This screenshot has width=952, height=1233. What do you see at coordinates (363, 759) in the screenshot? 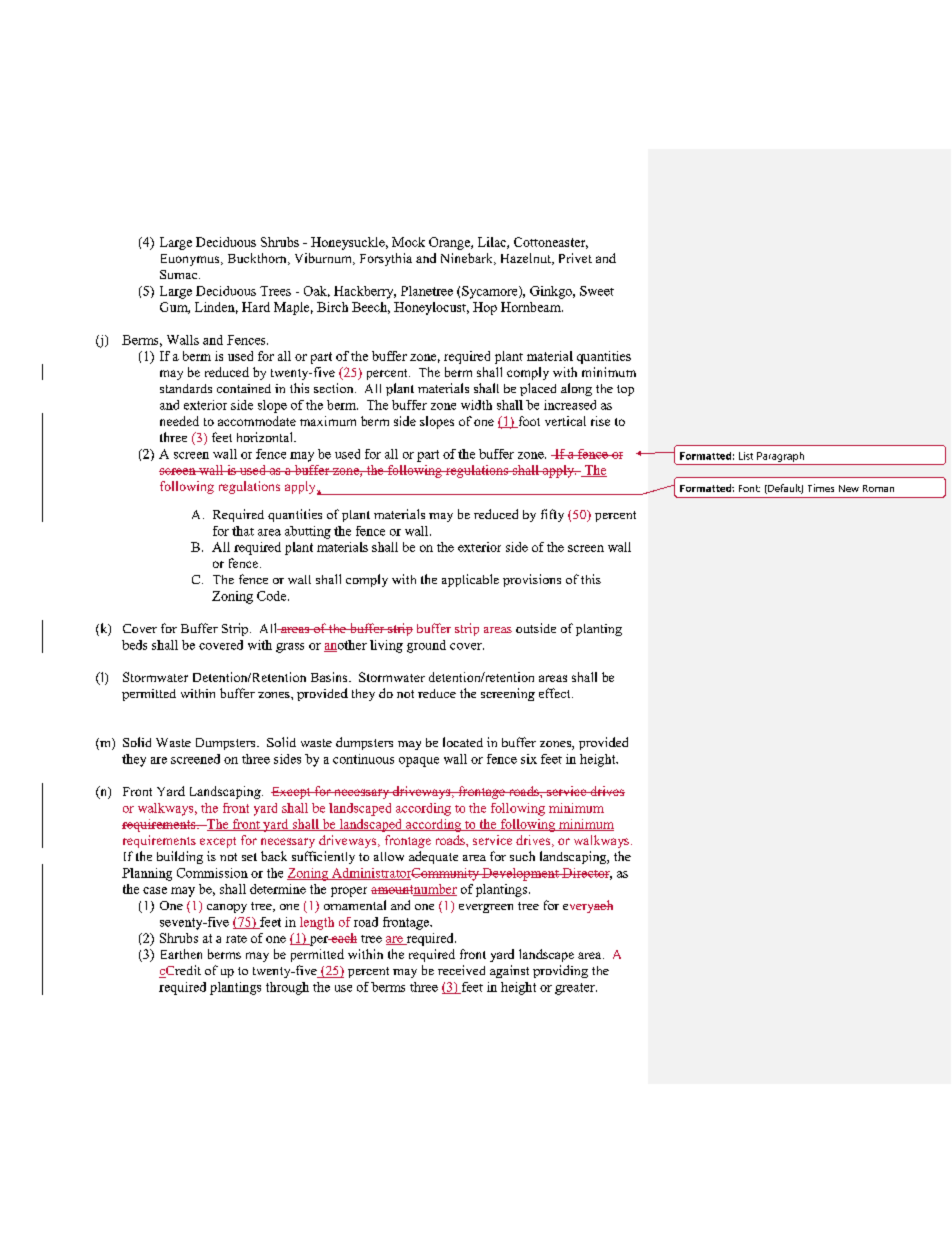
I see `continuous` at bounding box center [363, 759].
